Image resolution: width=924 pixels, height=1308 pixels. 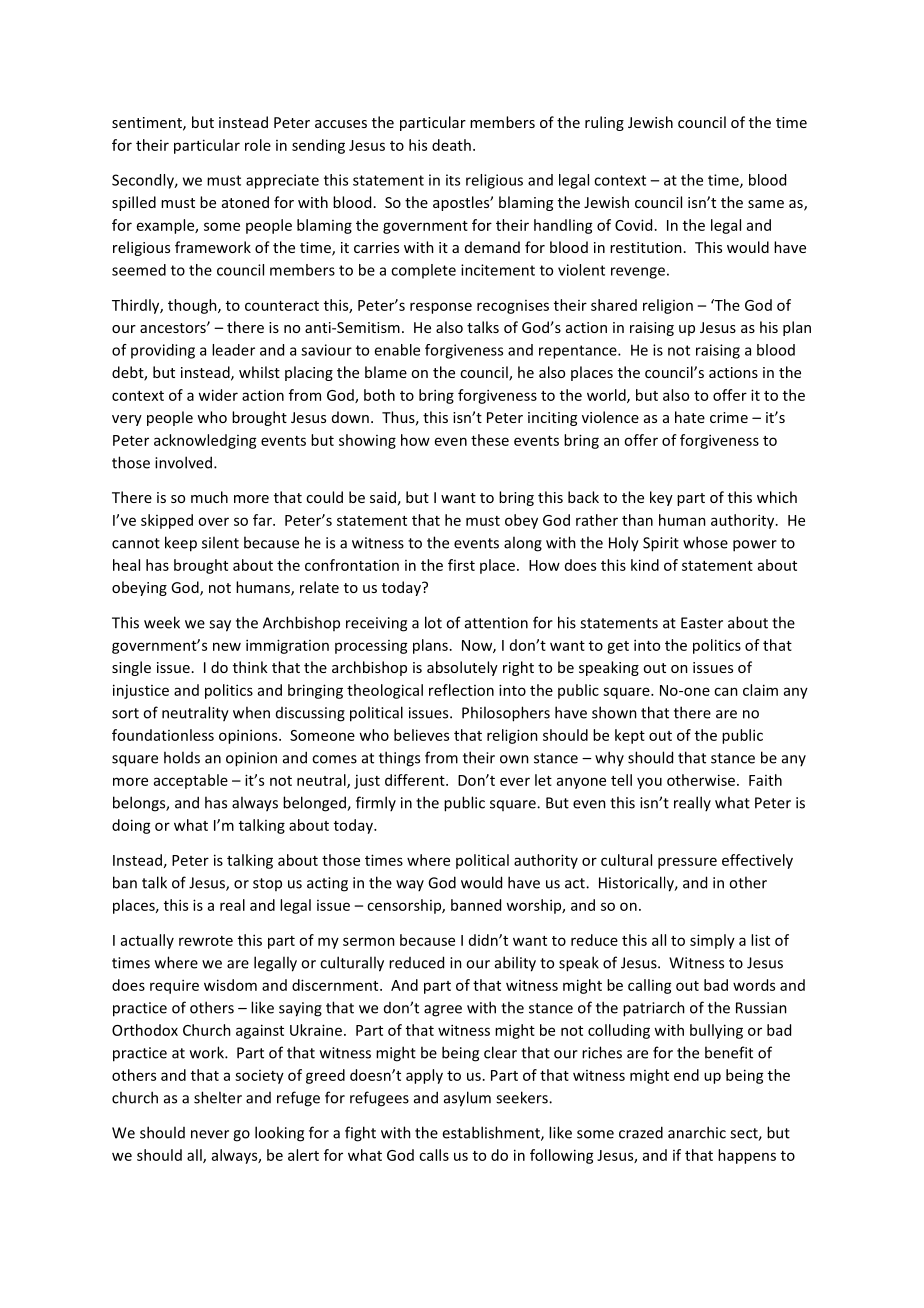 I want to click on role, so click(x=258, y=145).
